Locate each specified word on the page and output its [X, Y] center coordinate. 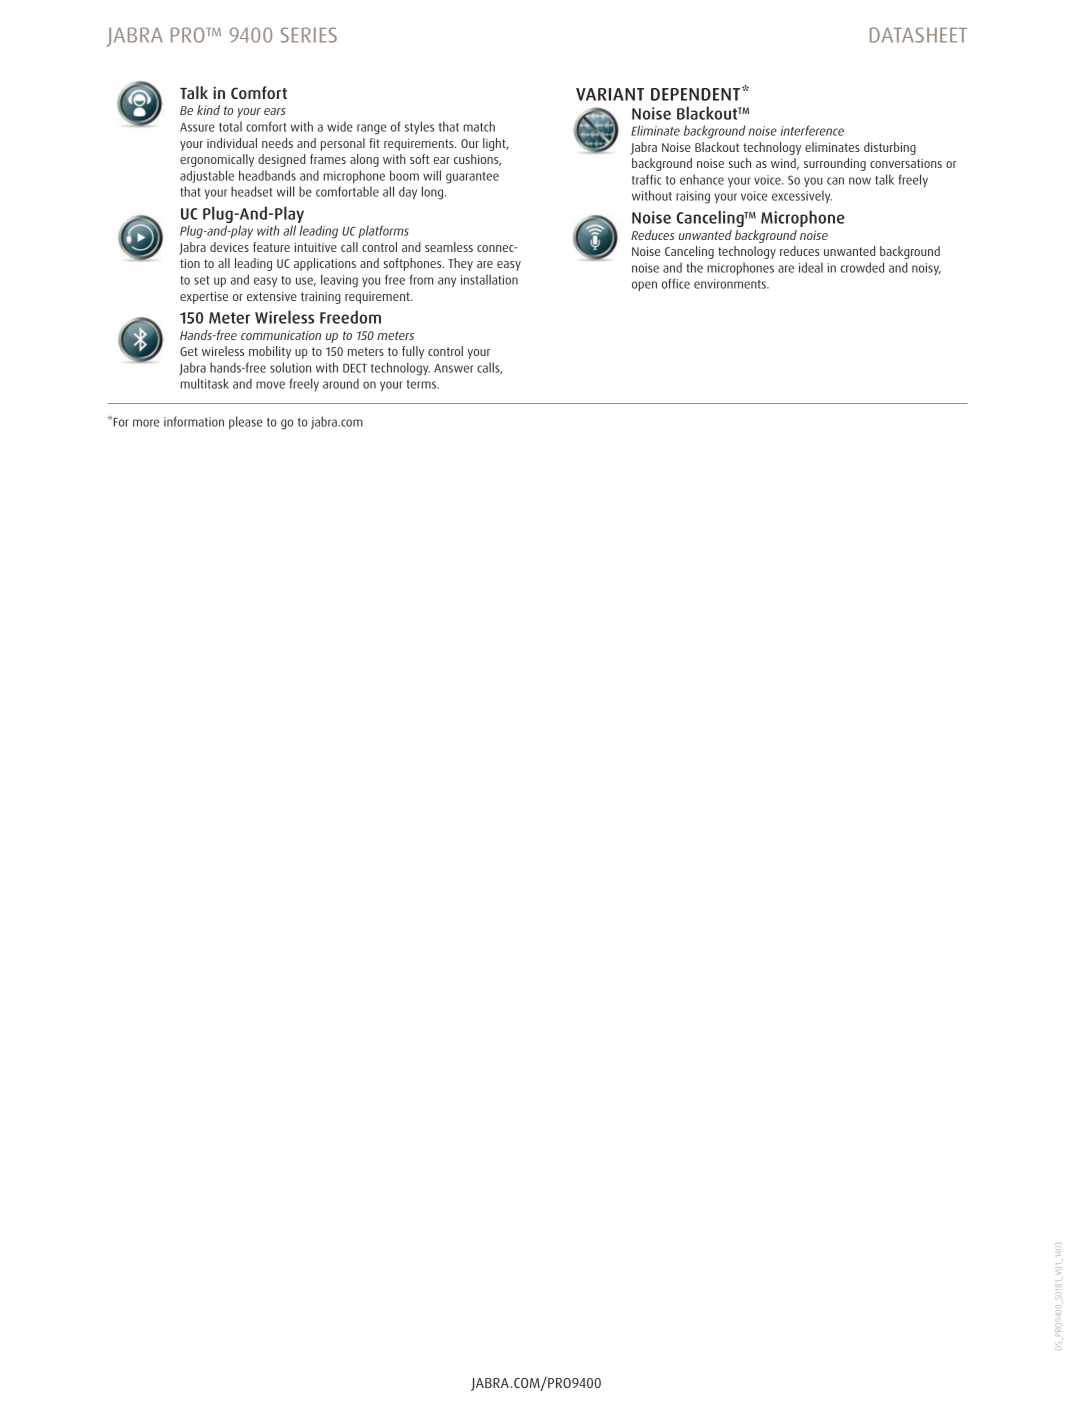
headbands [267, 175]
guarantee [472, 178]
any [447, 282]
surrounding [835, 164]
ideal [811, 267]
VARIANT [610, 94]
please [245, 422]
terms [423, 384]
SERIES [309, 35]
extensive [272, 296]
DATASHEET [918, 35]
